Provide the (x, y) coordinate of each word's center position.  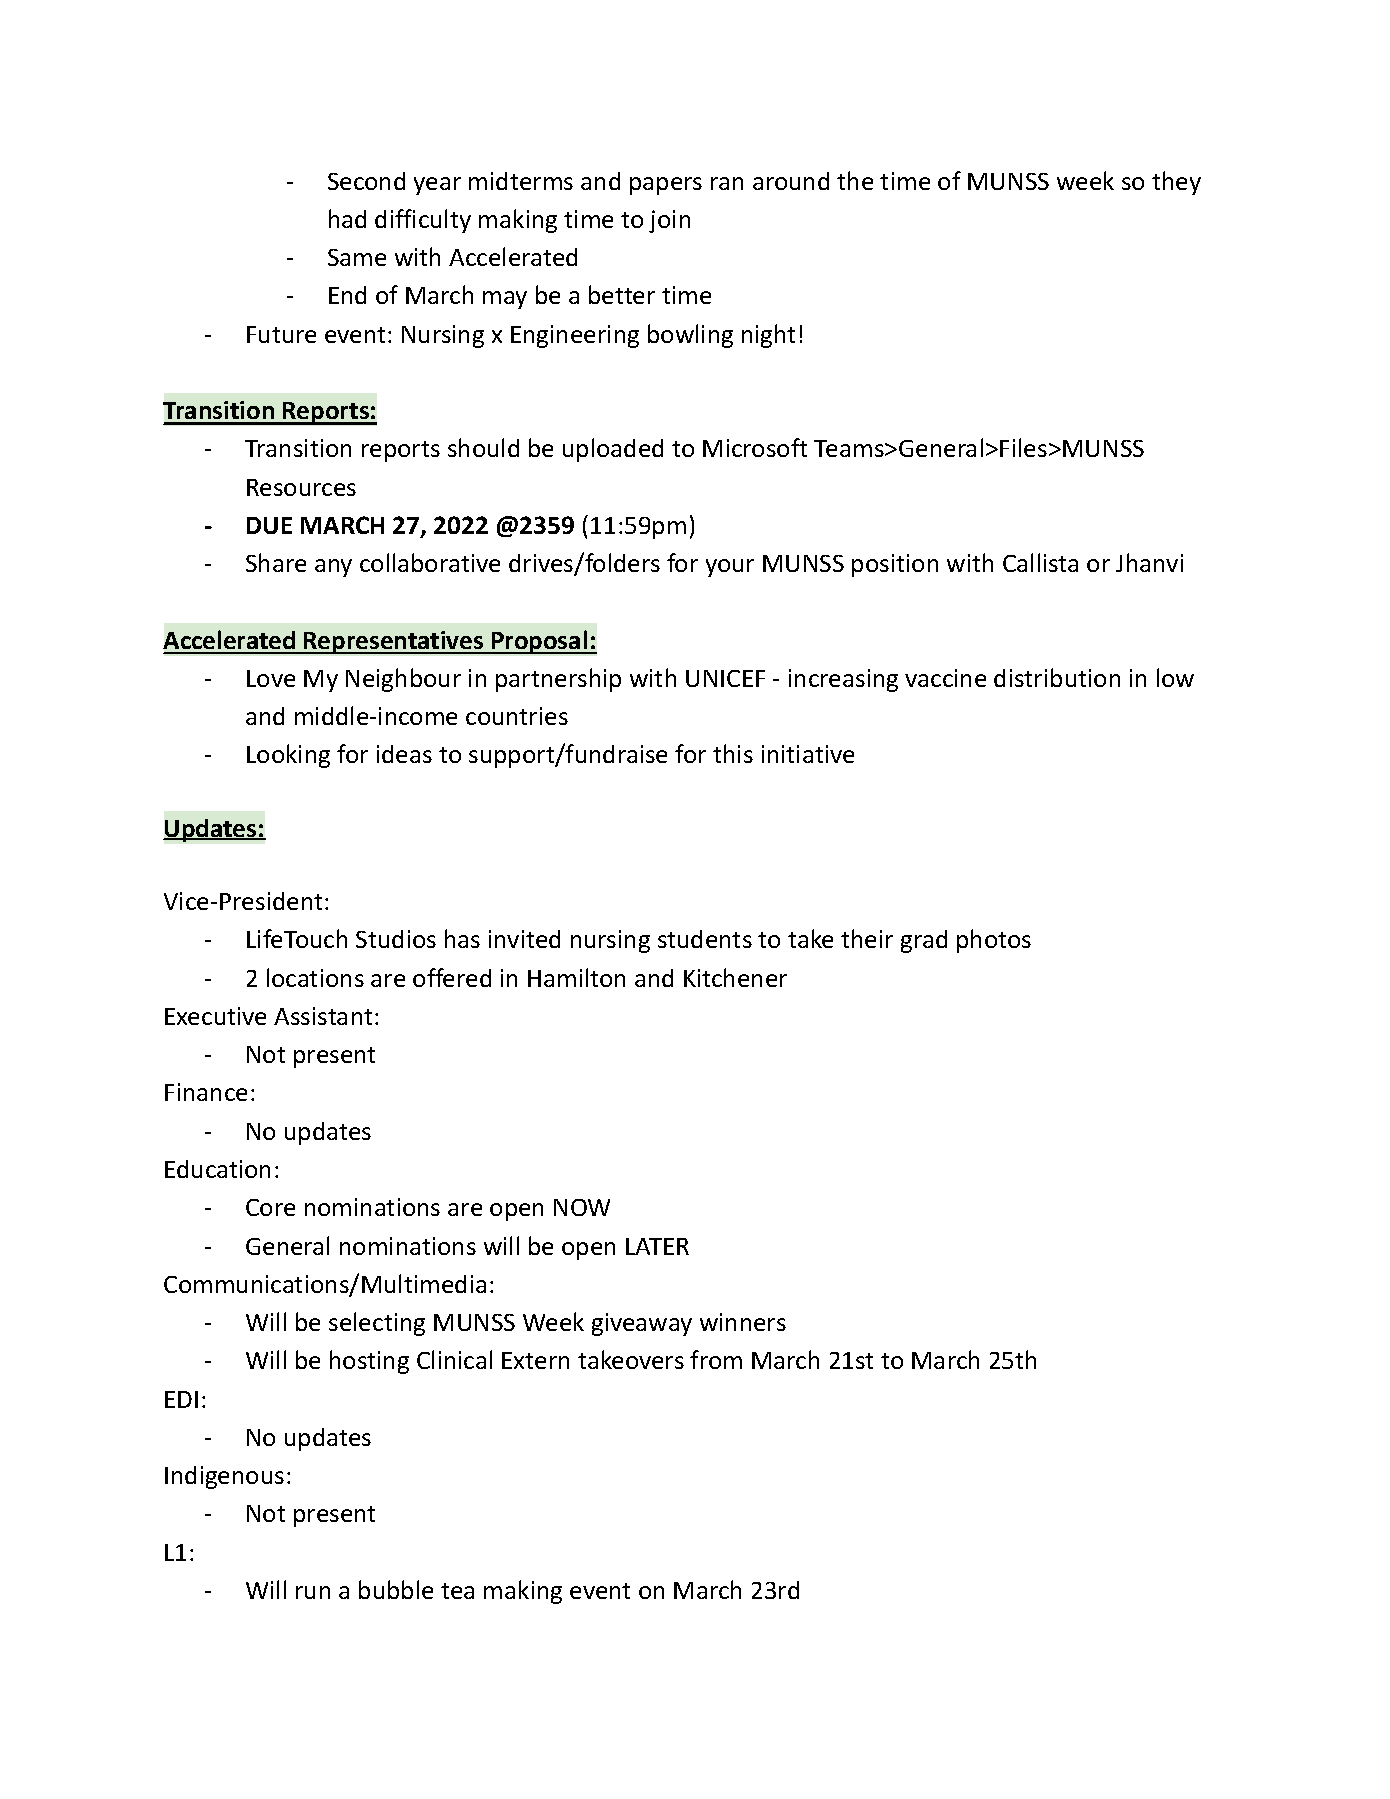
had (347, 218)
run (313, 1592)
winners (743, 1322)
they (1176, 183)
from (716, 1359)
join (669, 221)
